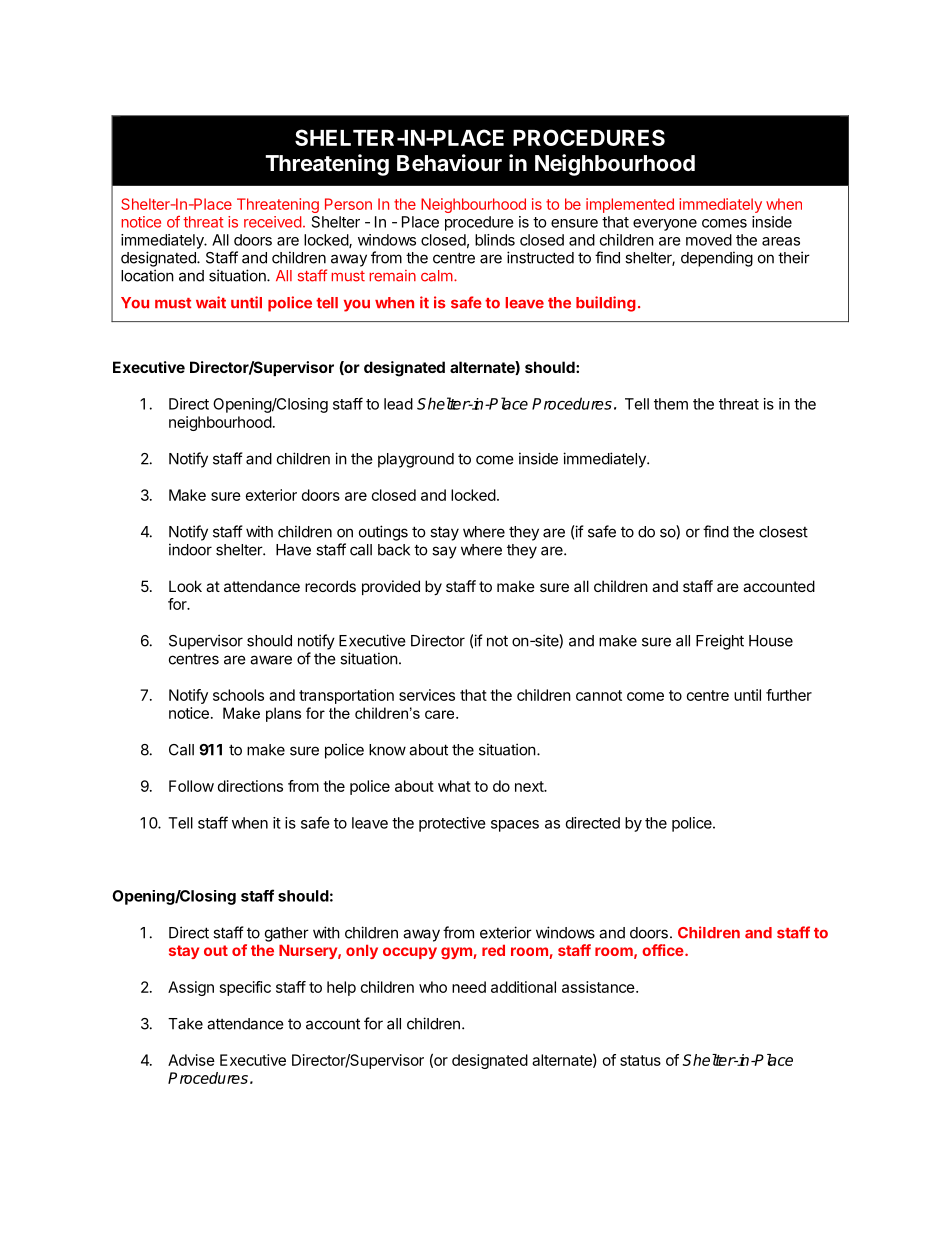 The height and width of the screenshot is (1233, 952). I want to click on Look, so click(185, 586).
